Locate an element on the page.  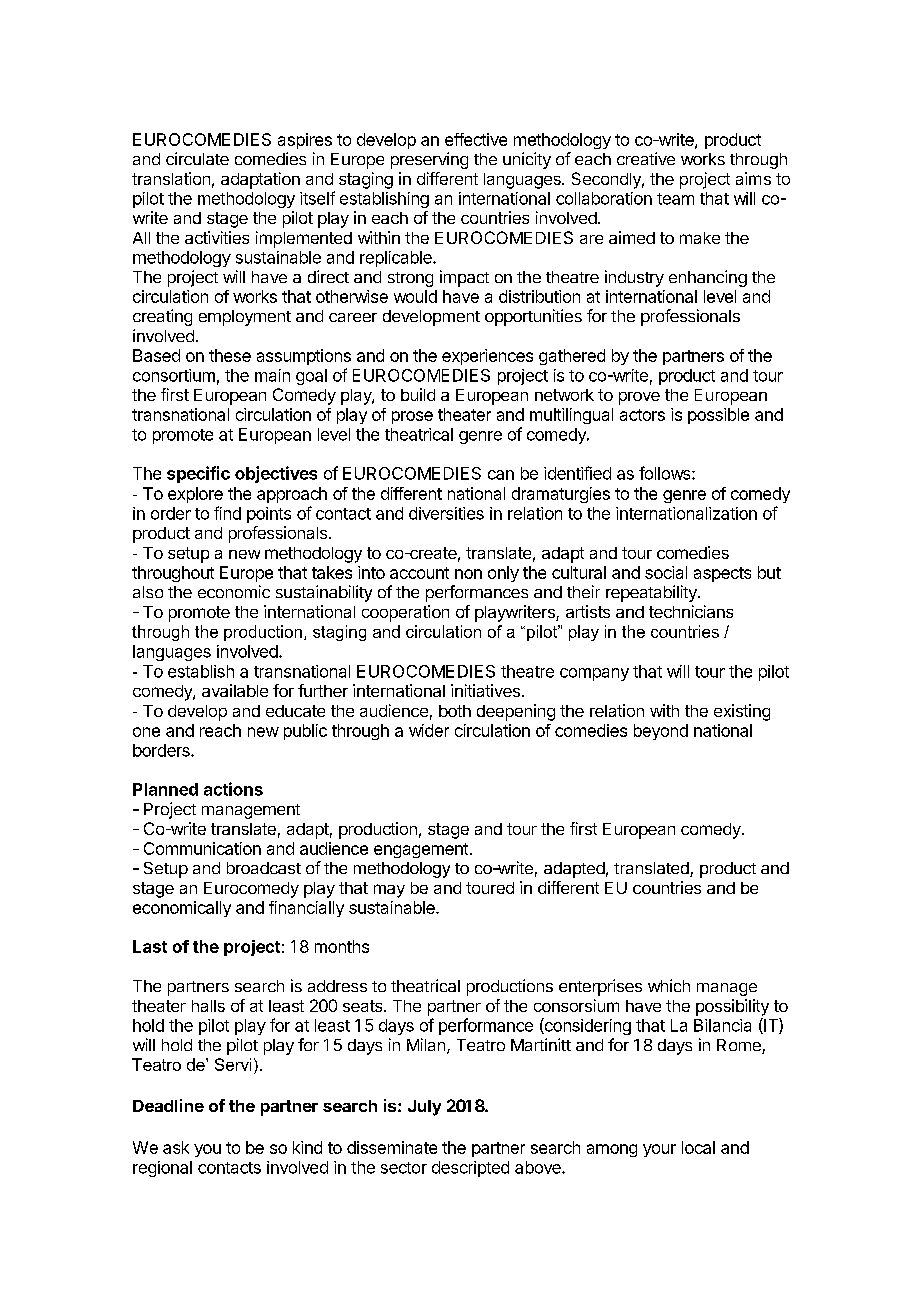
actions is located at coordinates (233, 789).
